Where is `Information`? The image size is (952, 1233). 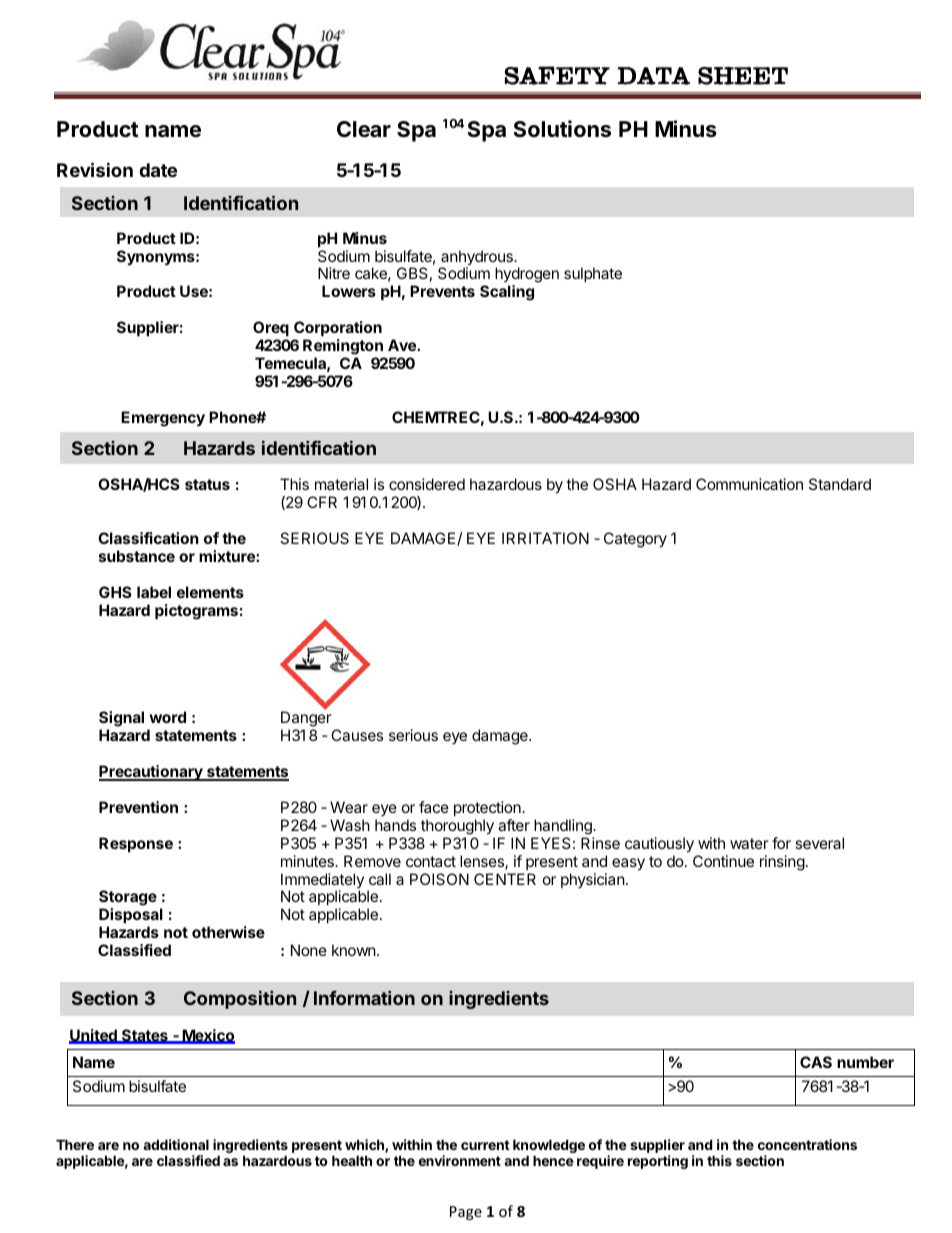
Information is located at coordinates (364, 998).
